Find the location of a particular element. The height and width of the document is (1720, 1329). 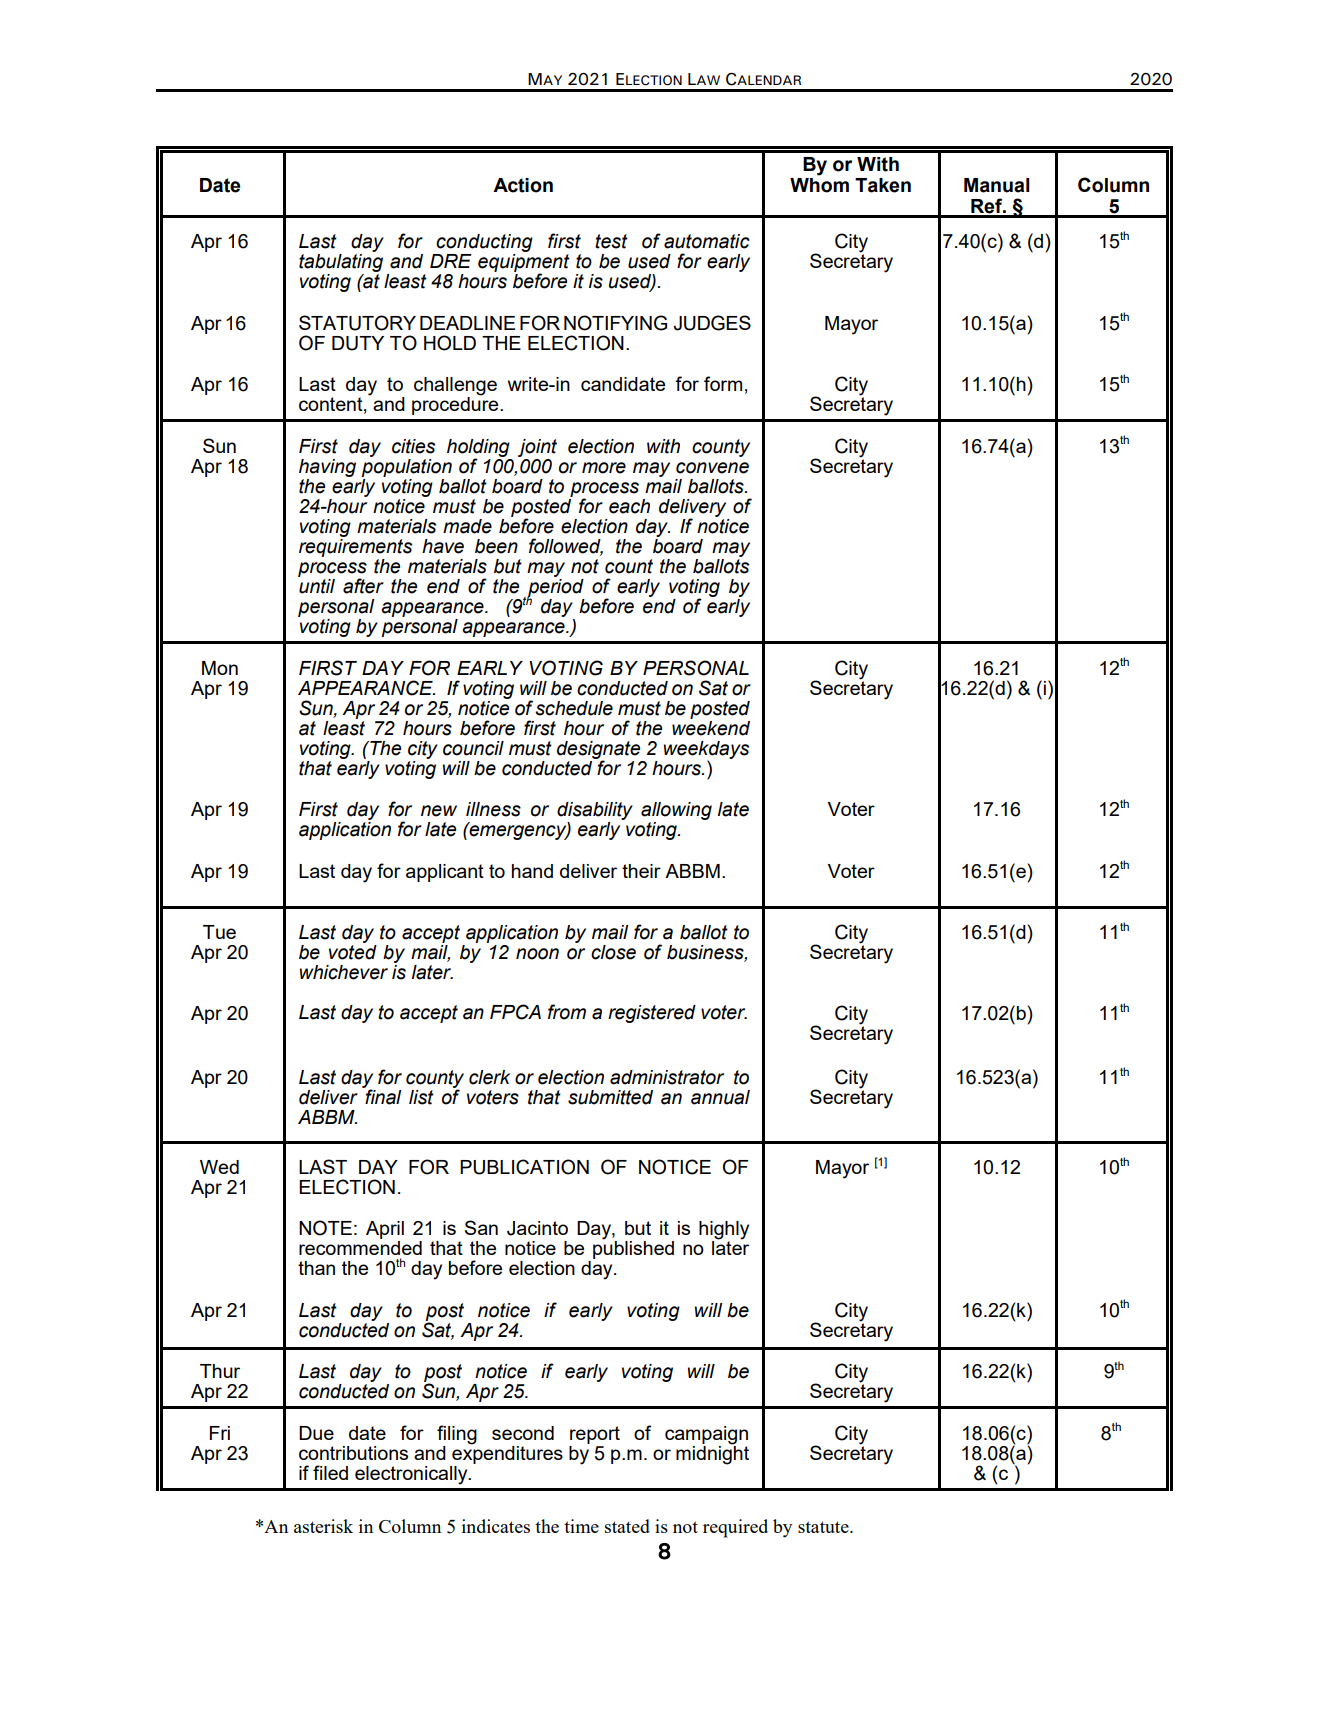

test is located at coordinates (611, 241).
